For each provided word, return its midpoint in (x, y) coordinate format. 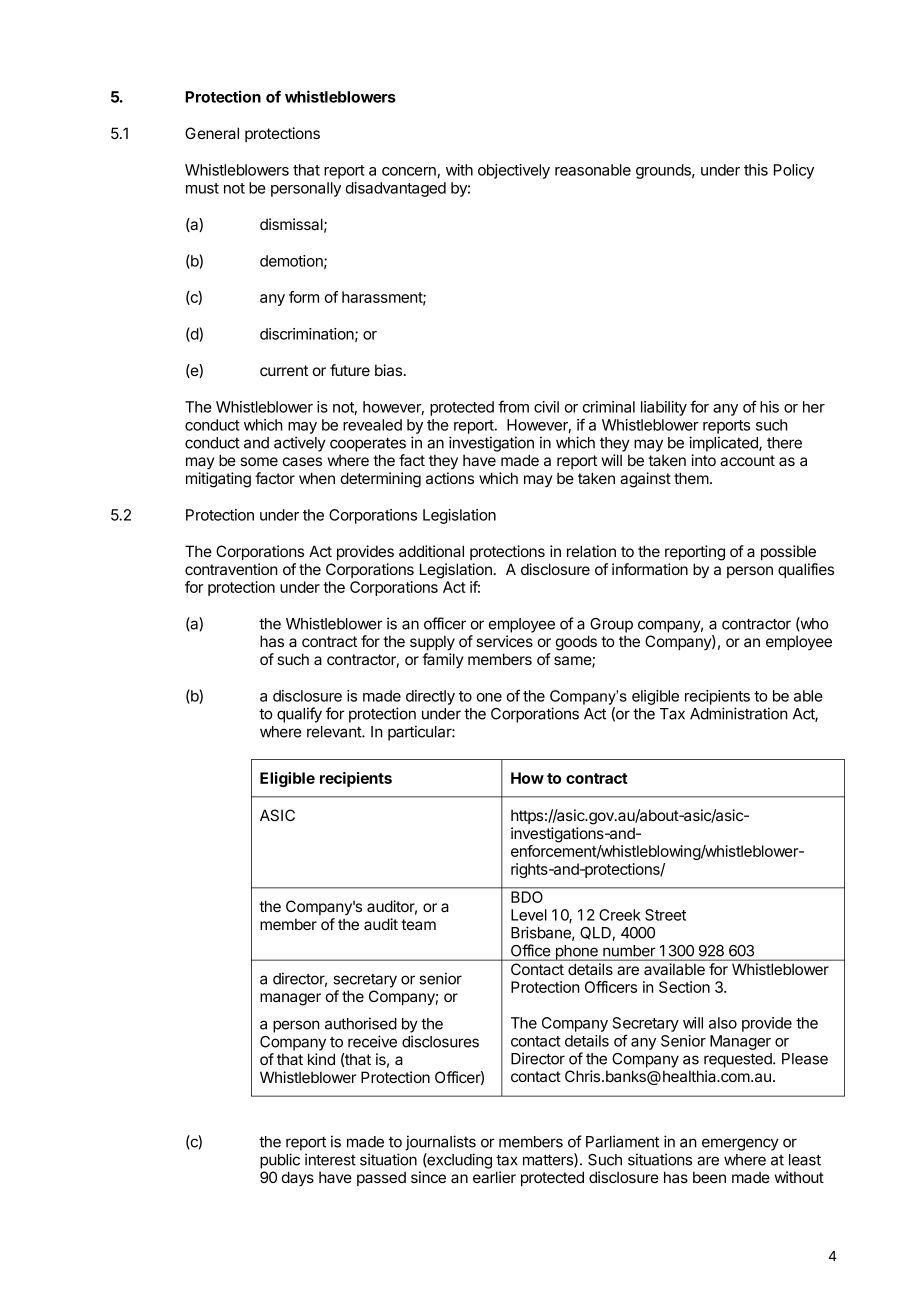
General (212, 133)
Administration (739, 713)
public (280, 1161)
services (504, 641)
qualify (299, 715)
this (756, 170)
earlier (494, 1177)
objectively (514, 171)
